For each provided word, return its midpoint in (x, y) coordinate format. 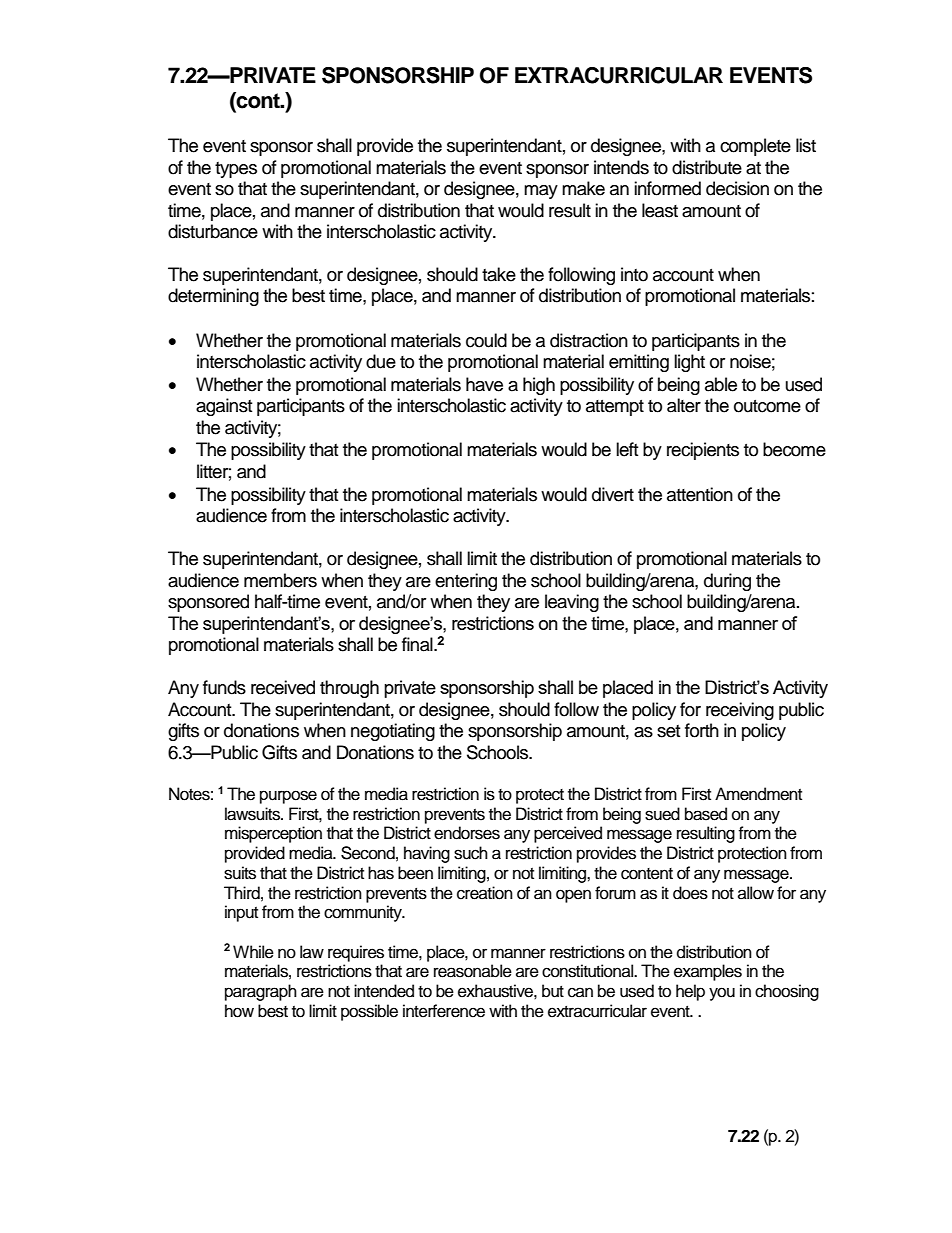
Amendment (758, 794)
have (484, 384)
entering (466, 582)
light (689, 363)
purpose (288, 797)
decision (737, 188)
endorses (467, 833)
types (236, 170)
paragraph (261, 992)
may (541, 192)
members (280, 580)
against (224, 407)
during (727, 582)
